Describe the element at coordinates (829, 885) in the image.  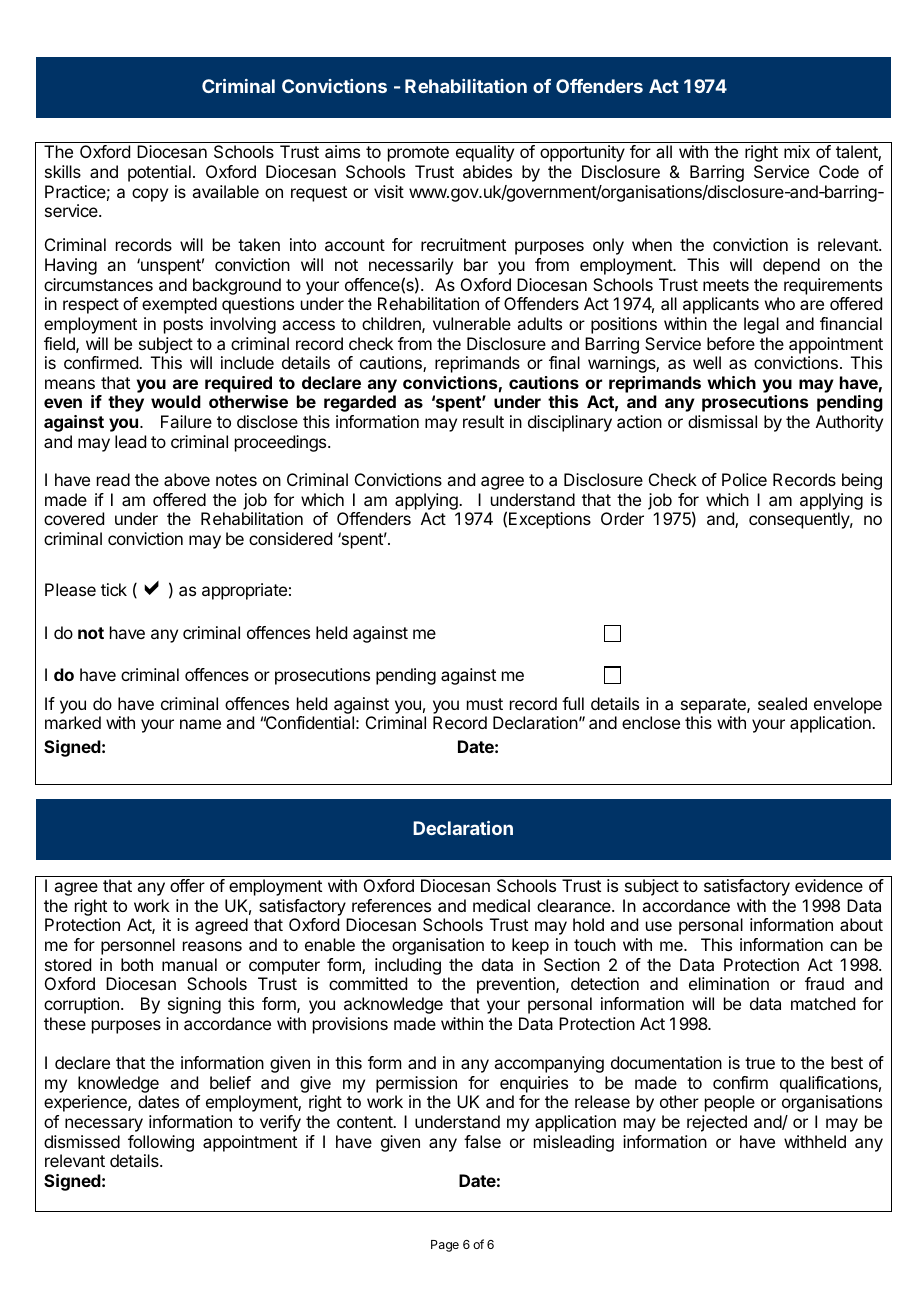
I see `evidence` at that location.
